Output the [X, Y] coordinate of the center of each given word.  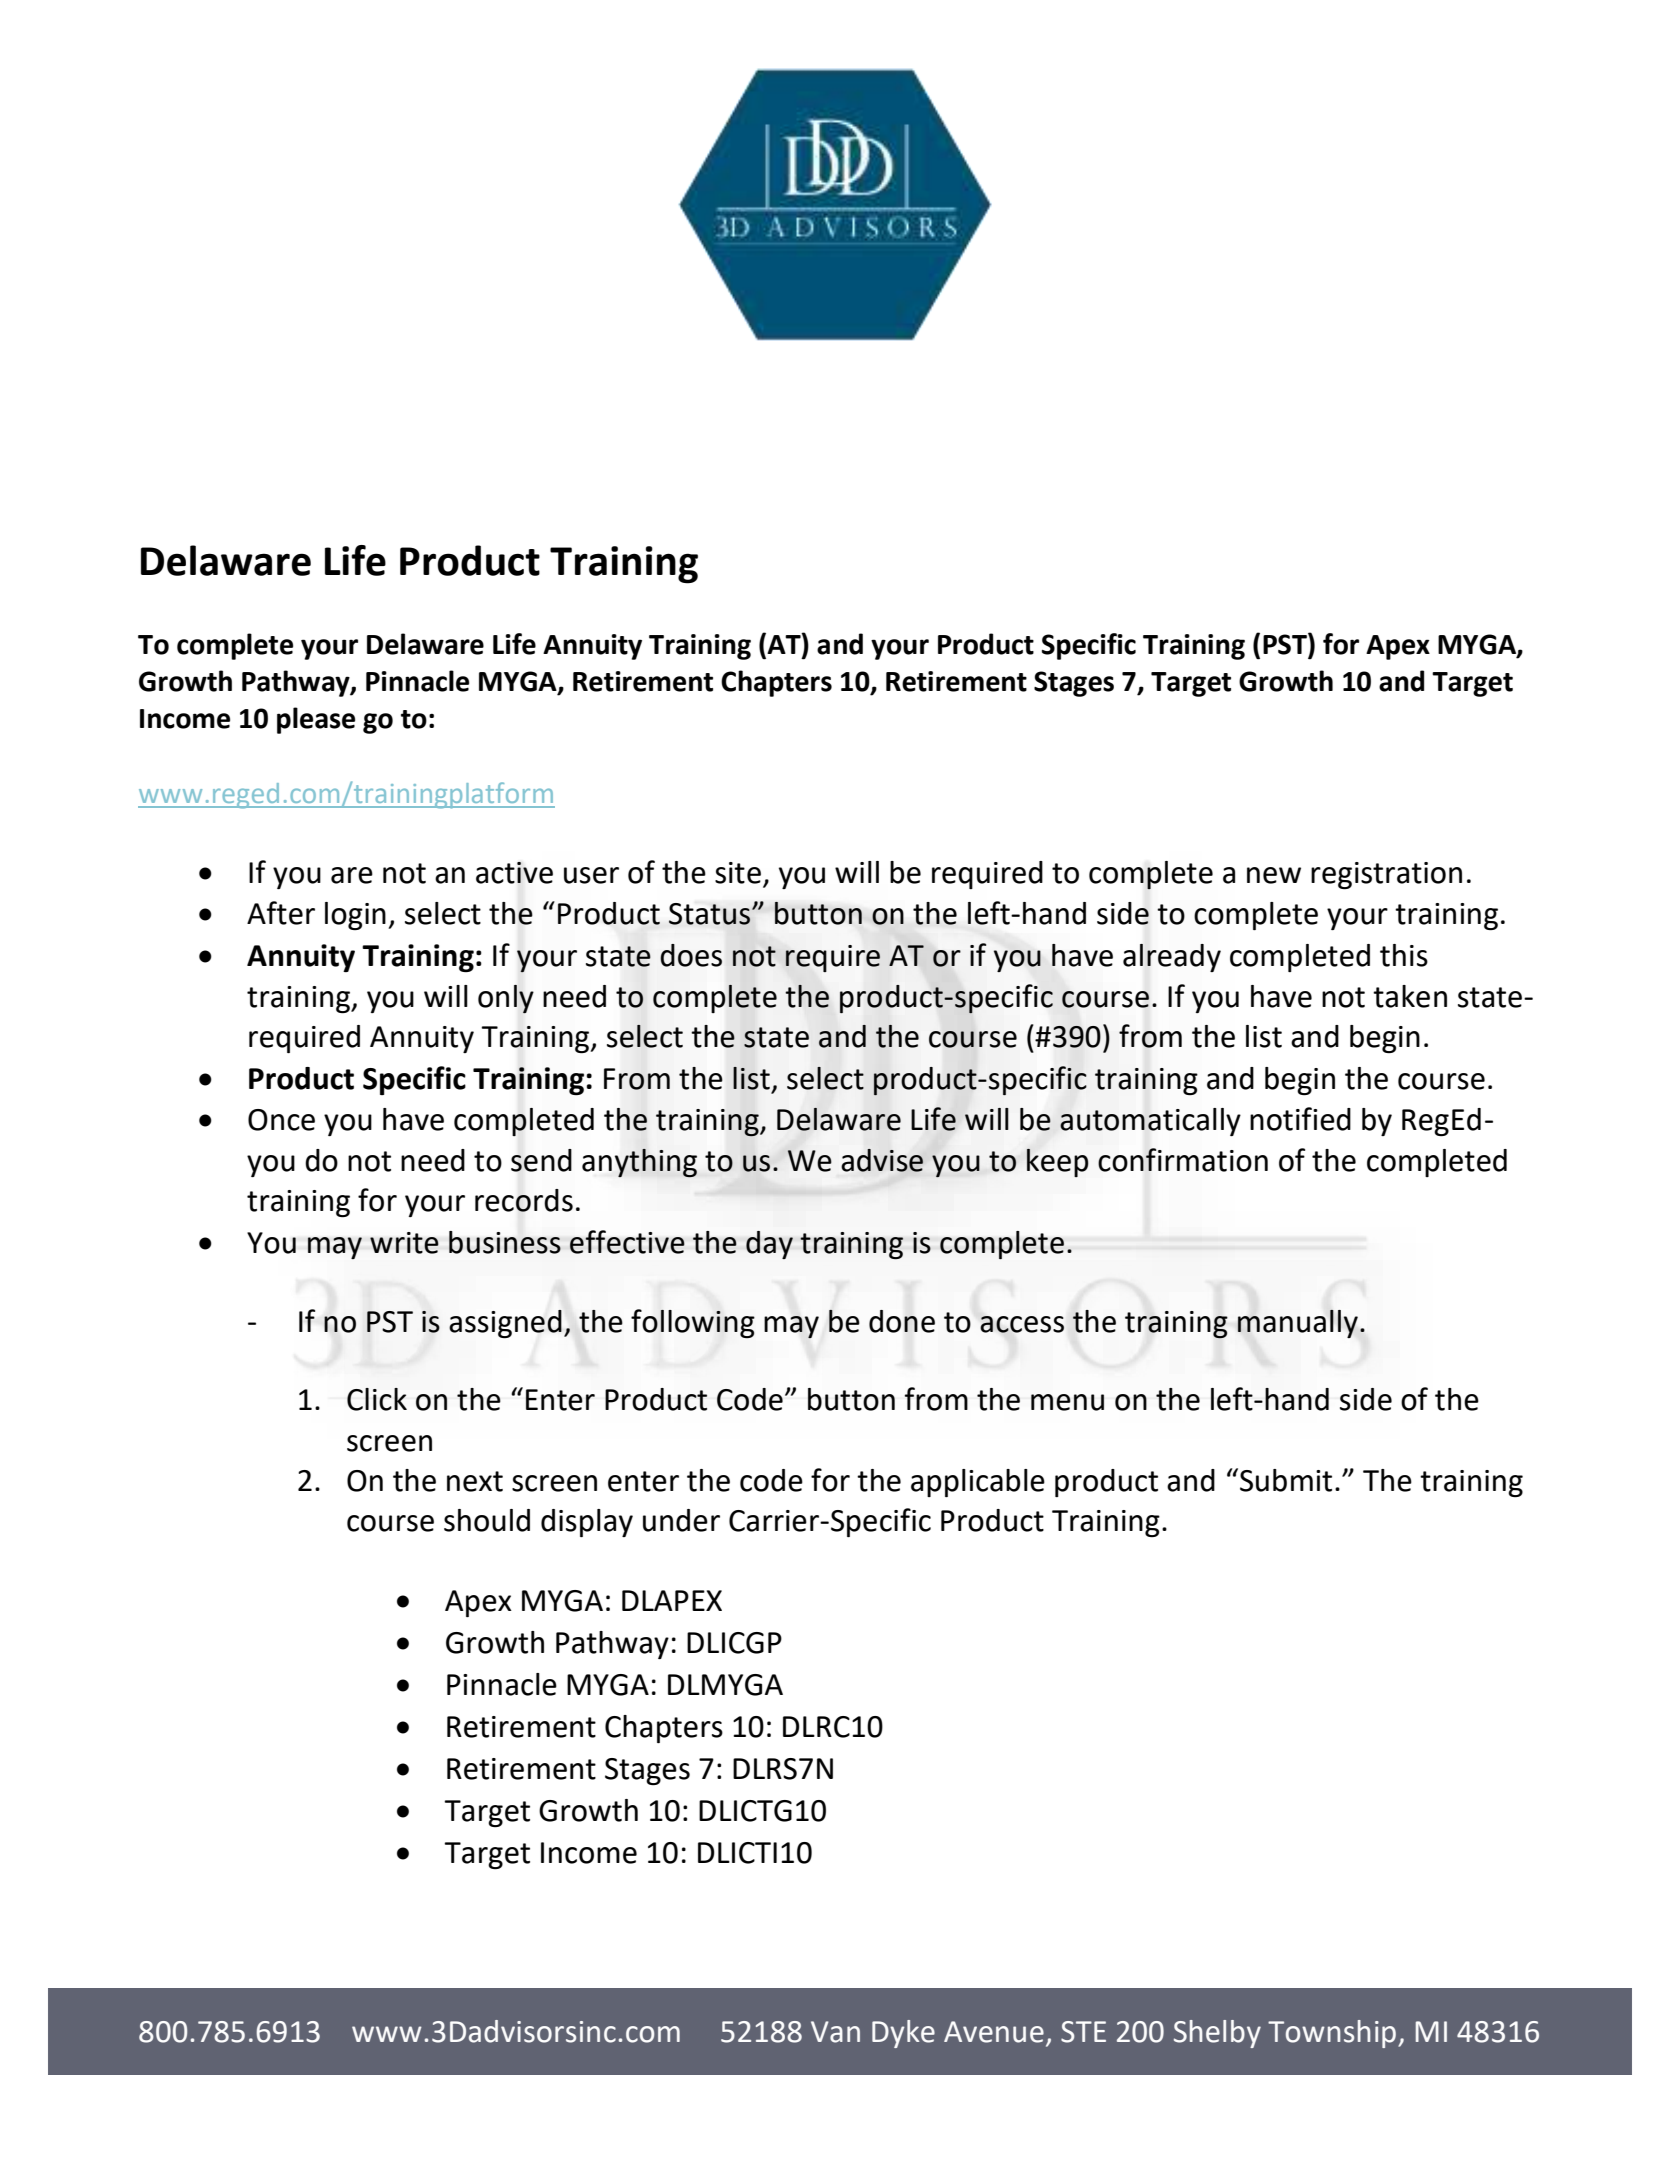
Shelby [1217, 2034]
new [1274, 875]
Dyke [903, 2034]
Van [835, 2032]
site [738, 873]
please [316, 720]
